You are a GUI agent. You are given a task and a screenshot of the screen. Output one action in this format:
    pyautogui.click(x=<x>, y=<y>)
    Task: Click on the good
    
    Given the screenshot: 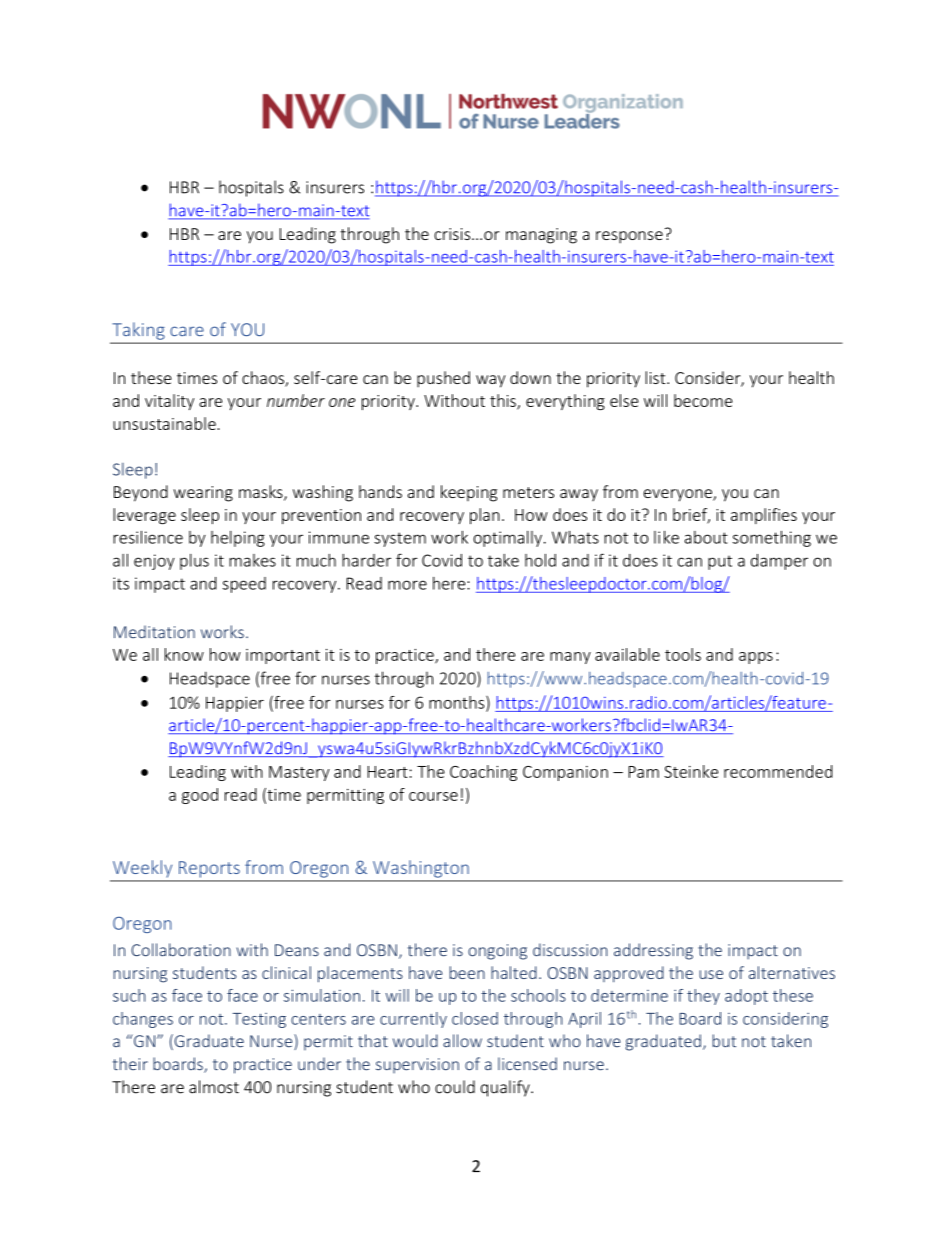 What is the action you would take?
    pyautogui.click(x=200, y=796)
